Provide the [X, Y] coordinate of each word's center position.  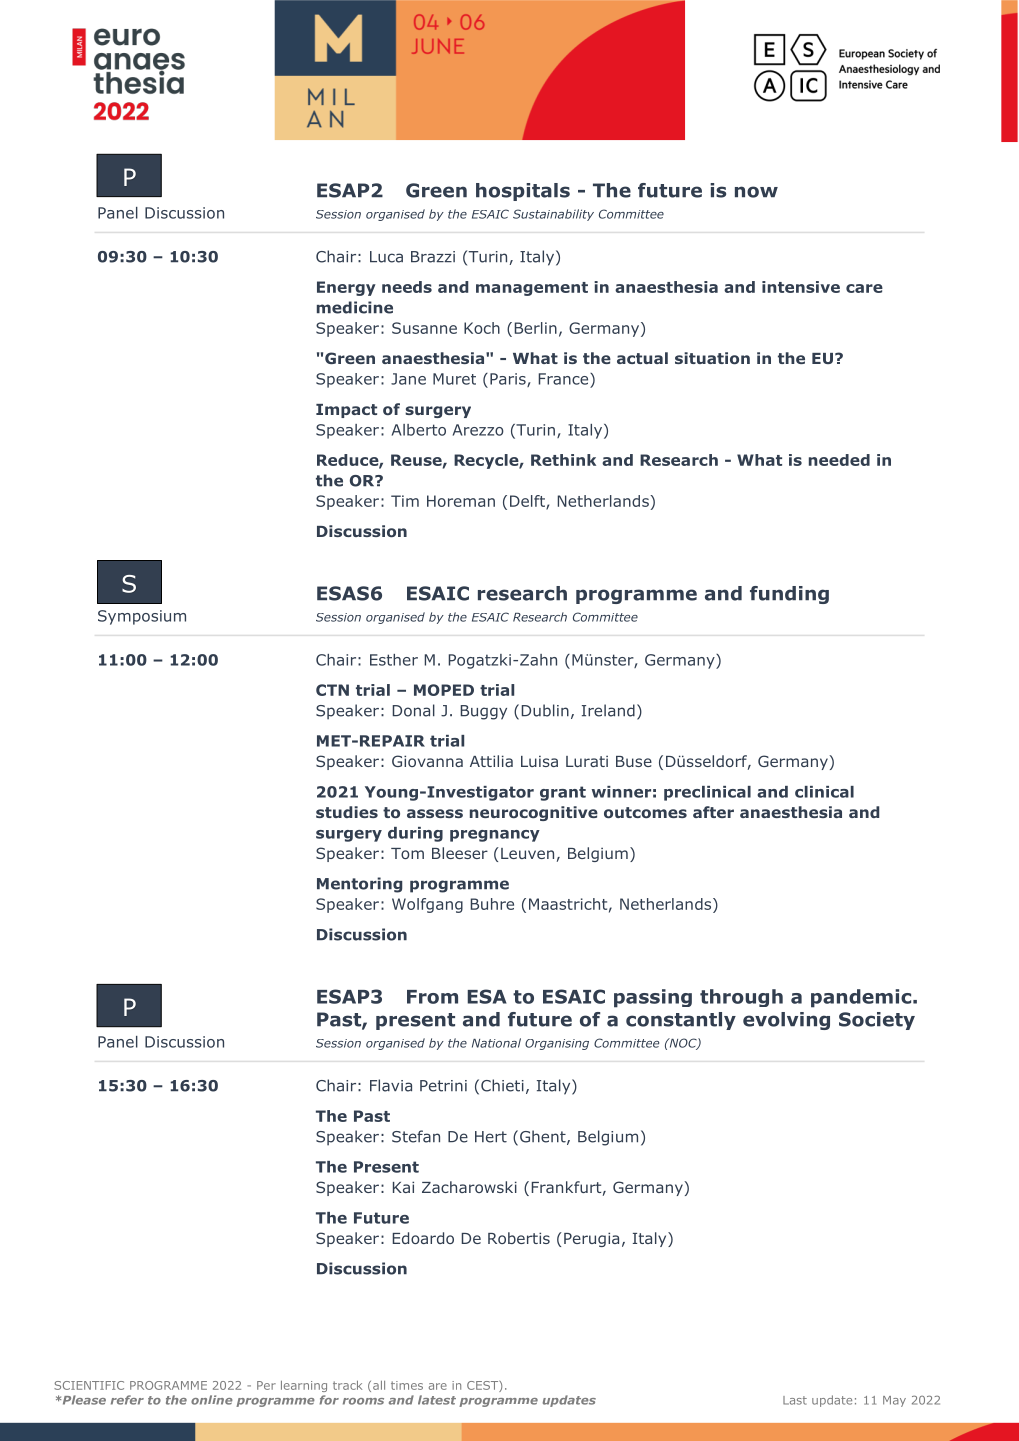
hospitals [523, 192]
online [212, 1400]
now [756, 192]
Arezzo [478, 430]
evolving [786, 1021]
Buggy [484, 712]
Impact [346, 411]
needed [839, 460]
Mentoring [359, 885]
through [741, 998]
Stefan [416, 1136]
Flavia [391, 1085]
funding [789, 595]
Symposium [142, 617]
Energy [346, 288]
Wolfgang [427, 905]
